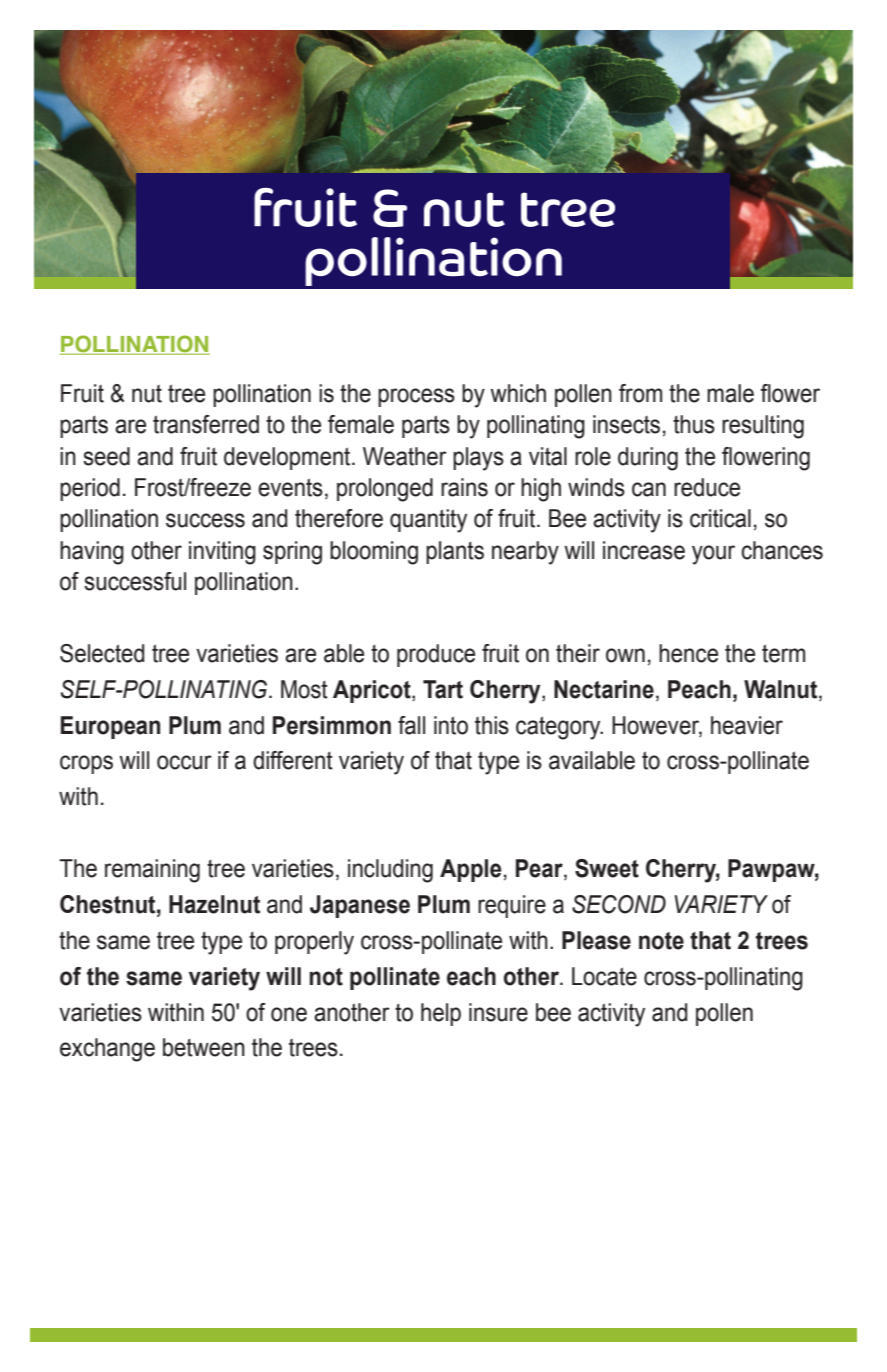  Describe the element at coordinates (436, 655) in the screenshot. I see `produce` at that location.
